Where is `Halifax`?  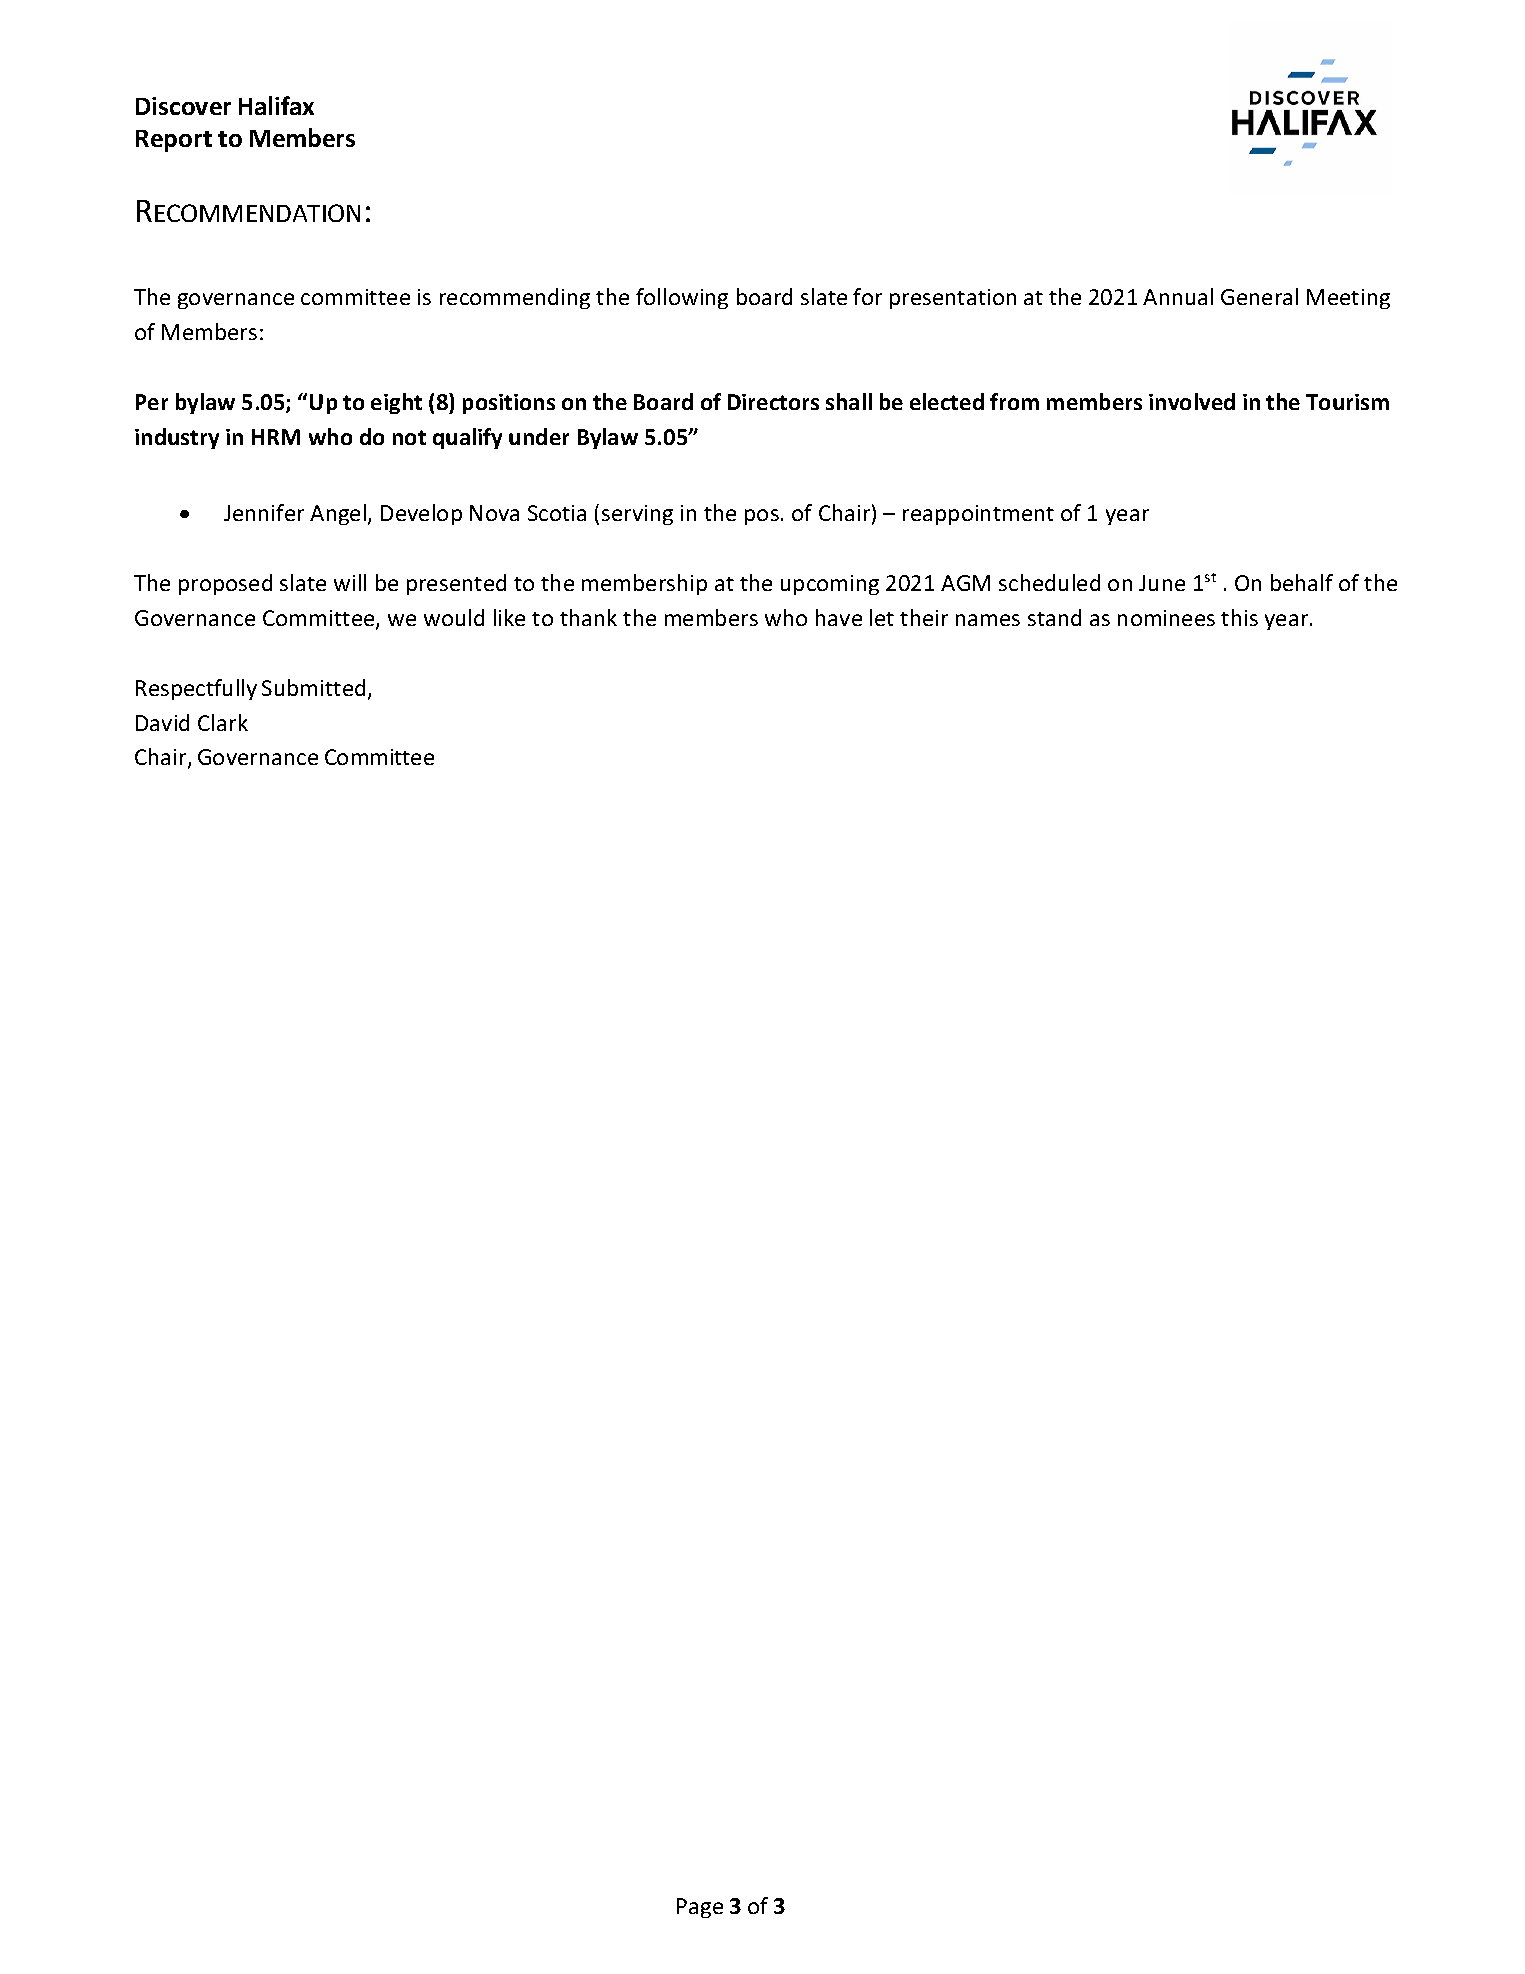
Halifax is located at coordinates (276, 105).
